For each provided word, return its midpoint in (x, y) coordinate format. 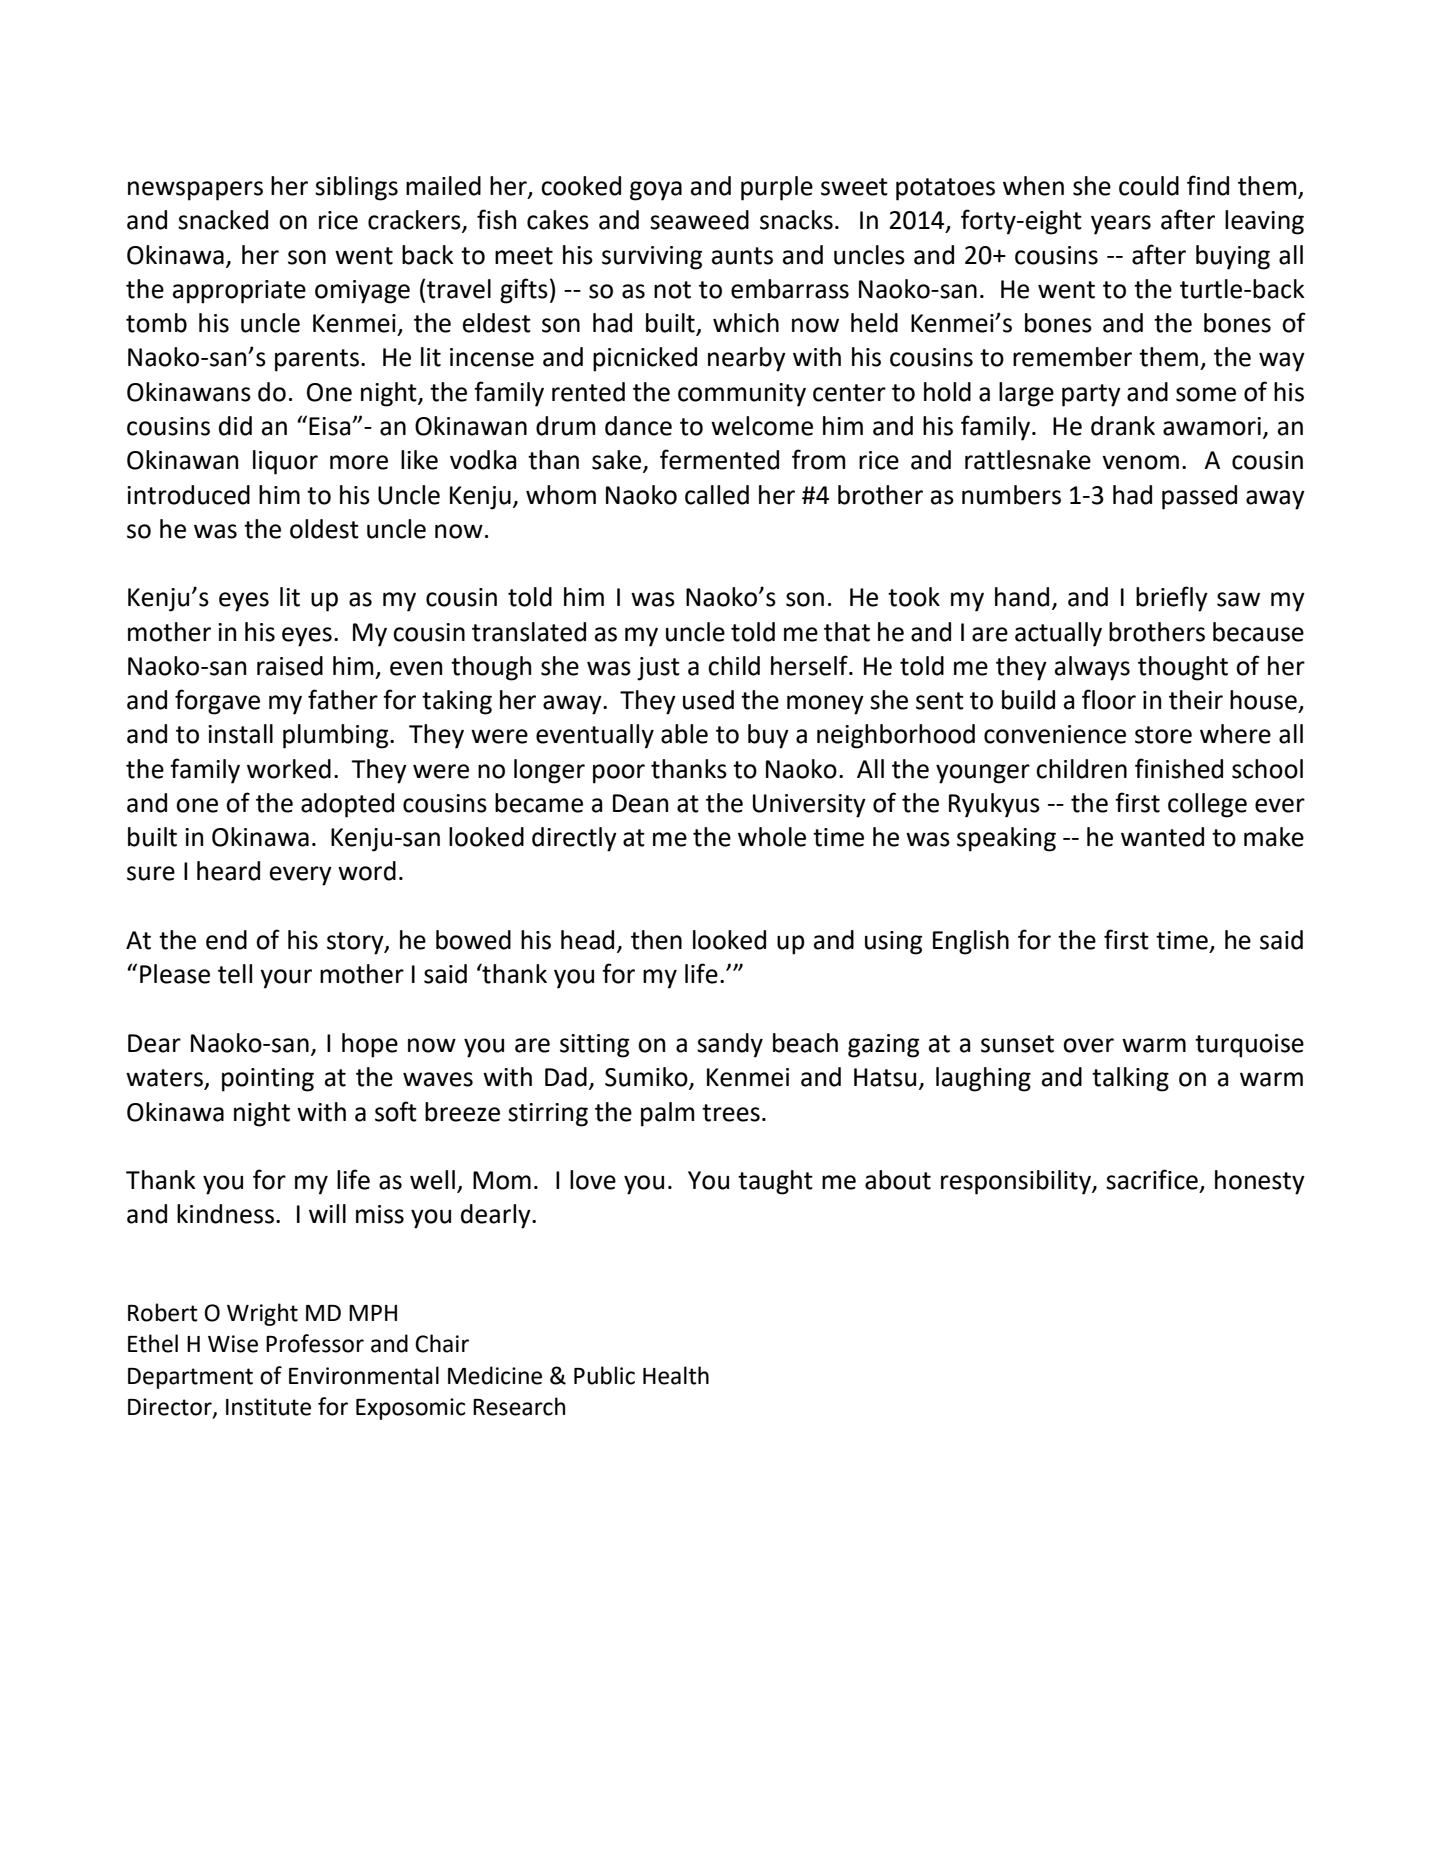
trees (731, 1113)
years (1121, 225)
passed (1199, 497)
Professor (315, 1343)
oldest (324, 529)
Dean (640, 803)
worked (289, 769)
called (717, 495)
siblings (356, 188)
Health (676, 1375)
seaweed (699, 220)
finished (1179, 768)
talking (1130, 1079)
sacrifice (1152, 1179)
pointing (268, 1080)
